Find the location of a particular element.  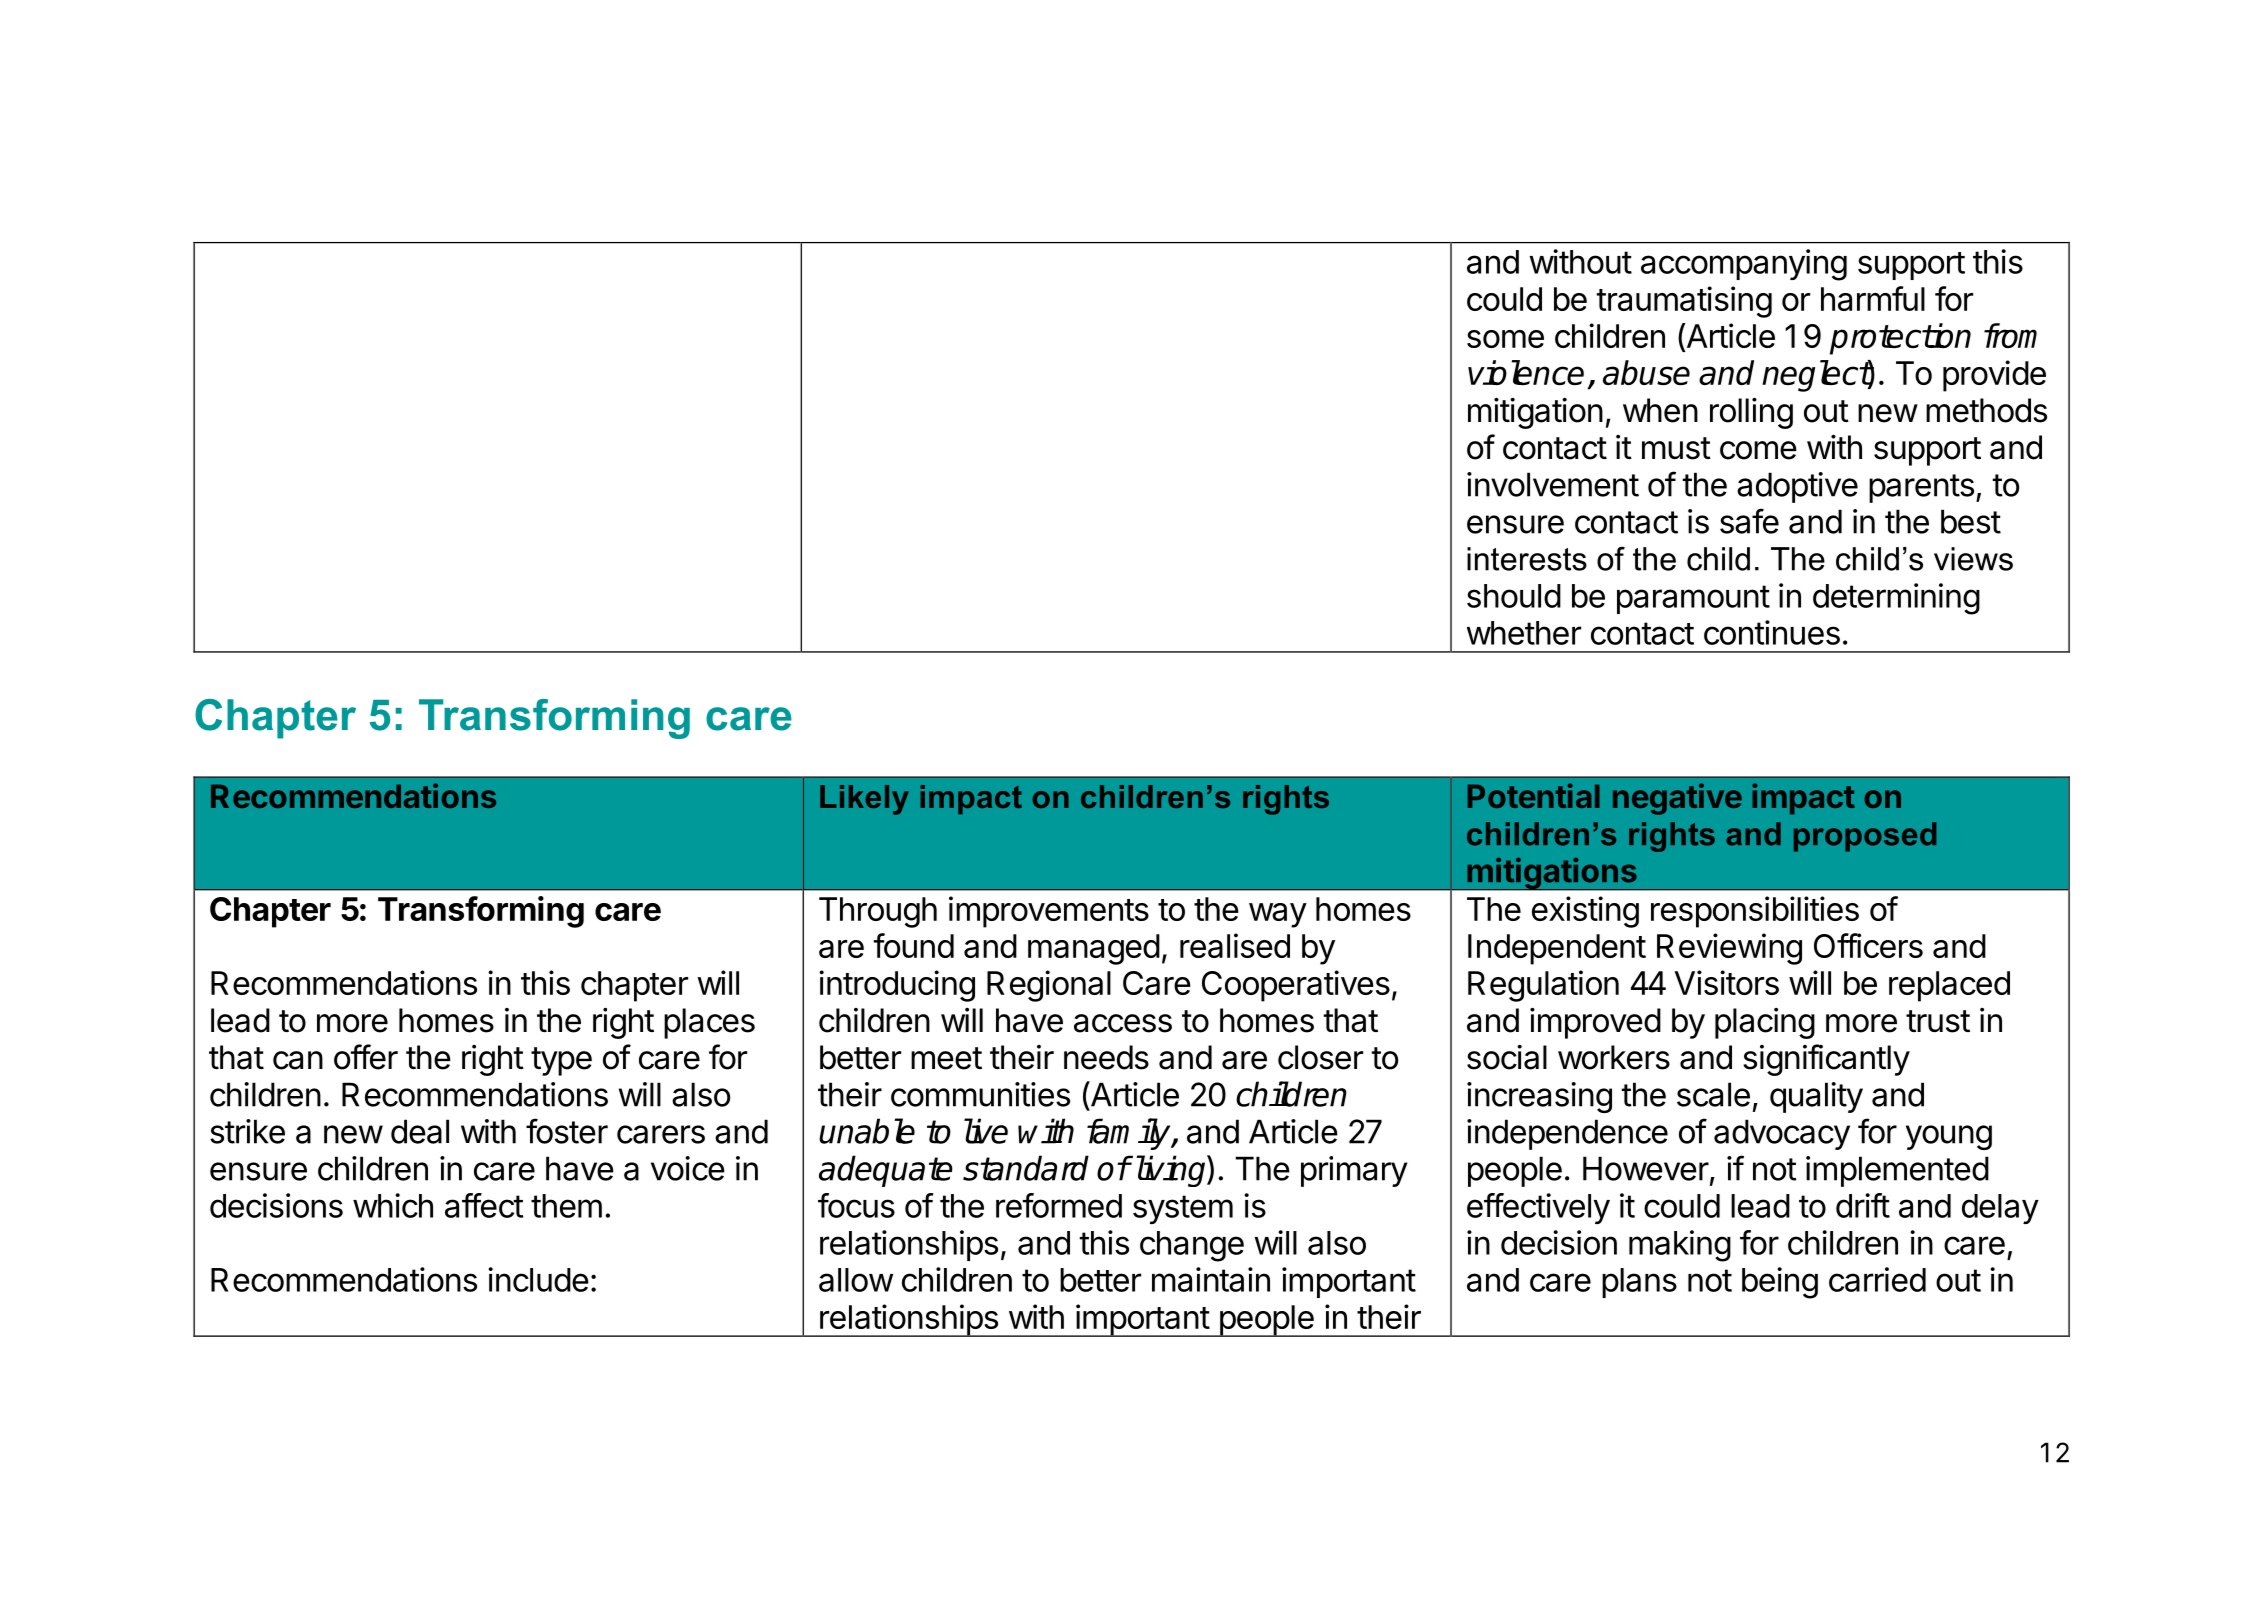

Officers is located at coordinates (1868, 945).
